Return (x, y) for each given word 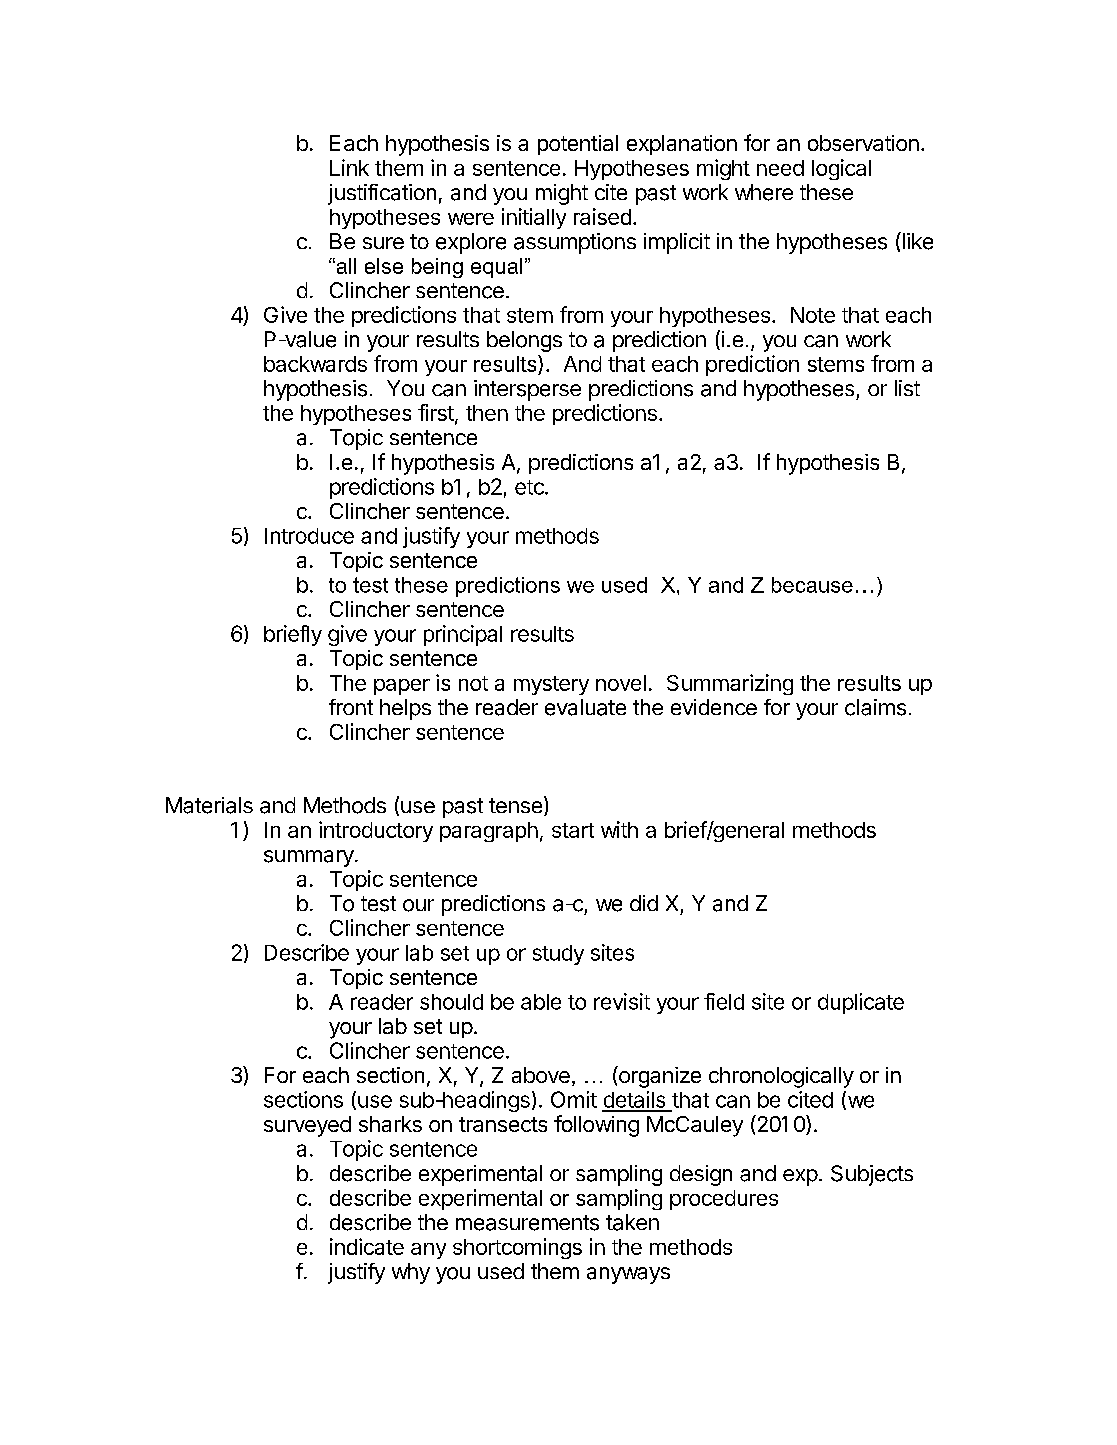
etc (530, 487)
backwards (315, 364)
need (780, 168)
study (558, 955)
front (351, 707)
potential (578, 145)
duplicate (861, 1003)
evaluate (585, 707)
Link (349, 167)
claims (875, 707)
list (907, 388)
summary (310, 858)
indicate (367, 1246)
